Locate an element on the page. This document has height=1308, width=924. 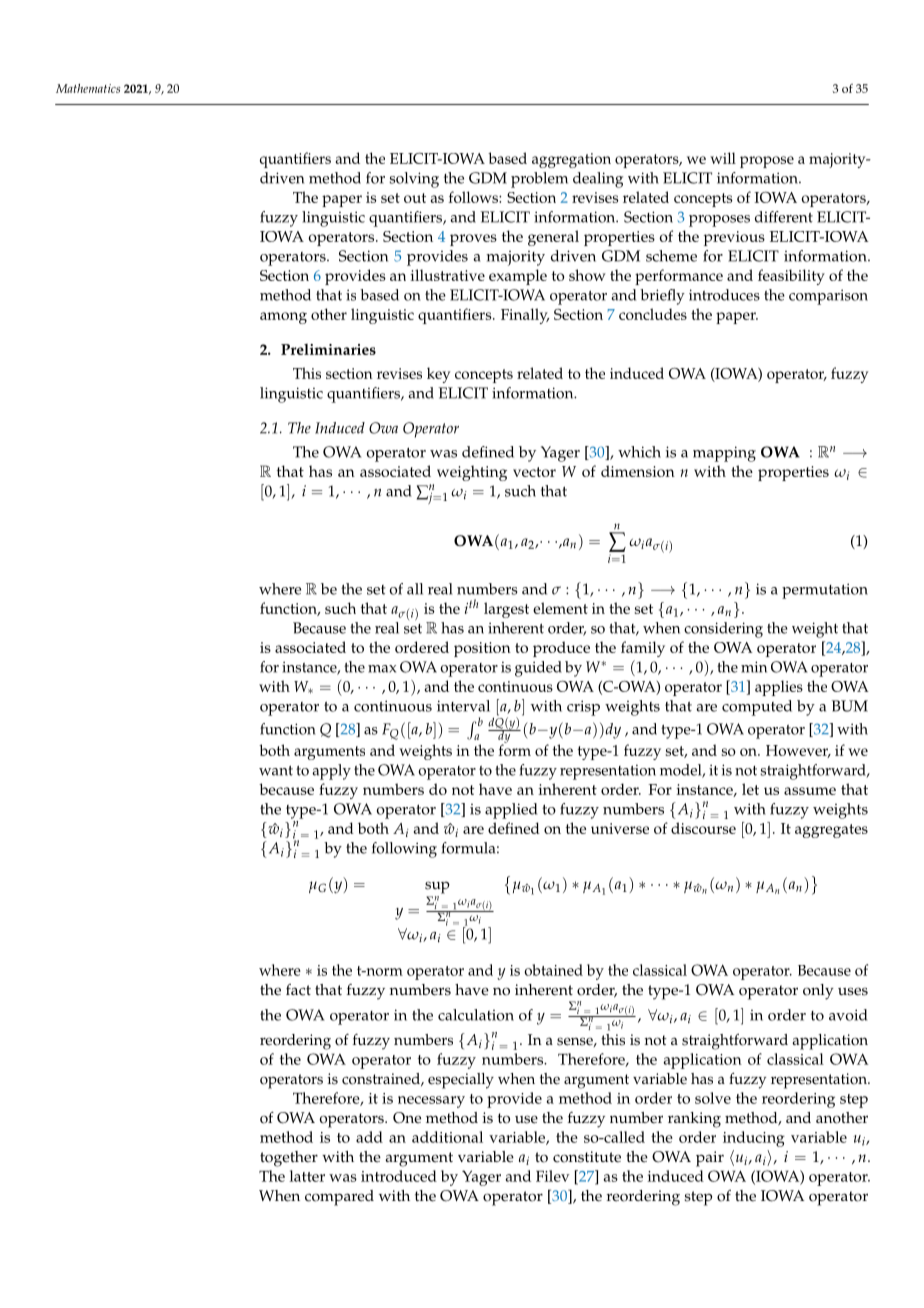
want is located at coordinates (276, 771).
